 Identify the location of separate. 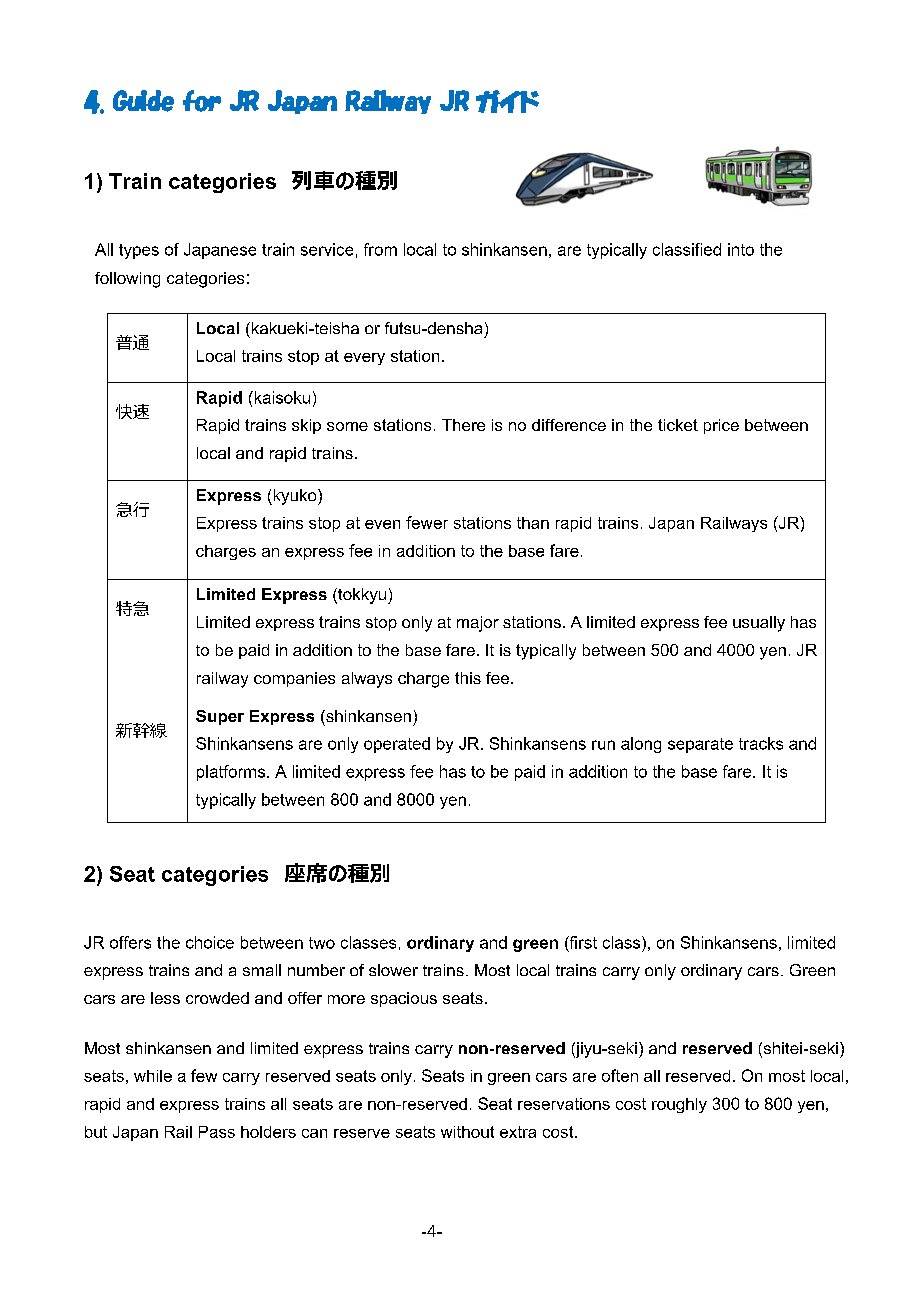
(700, 745).
